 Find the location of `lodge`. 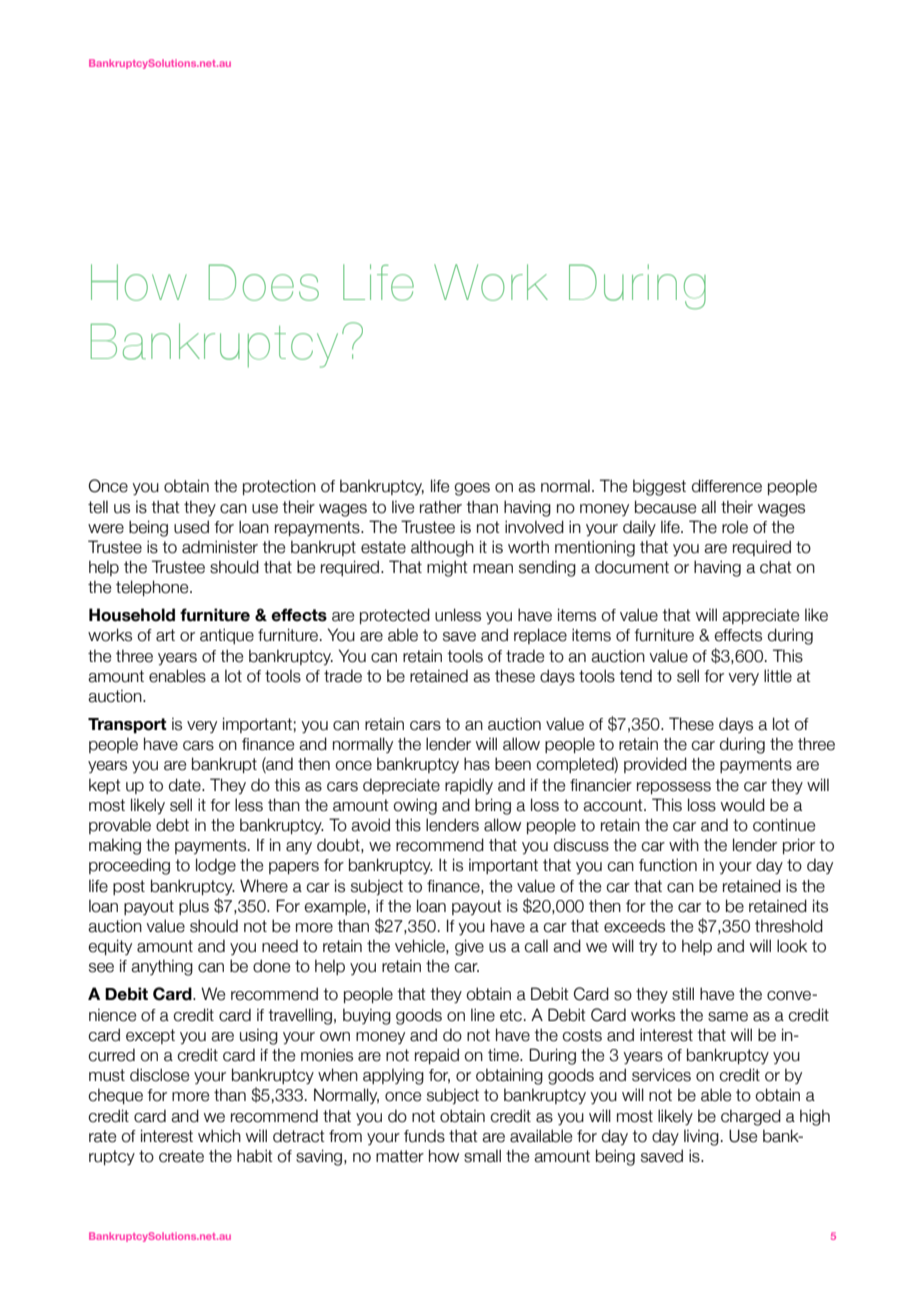

lodge is located at coordinates (216, 866).
